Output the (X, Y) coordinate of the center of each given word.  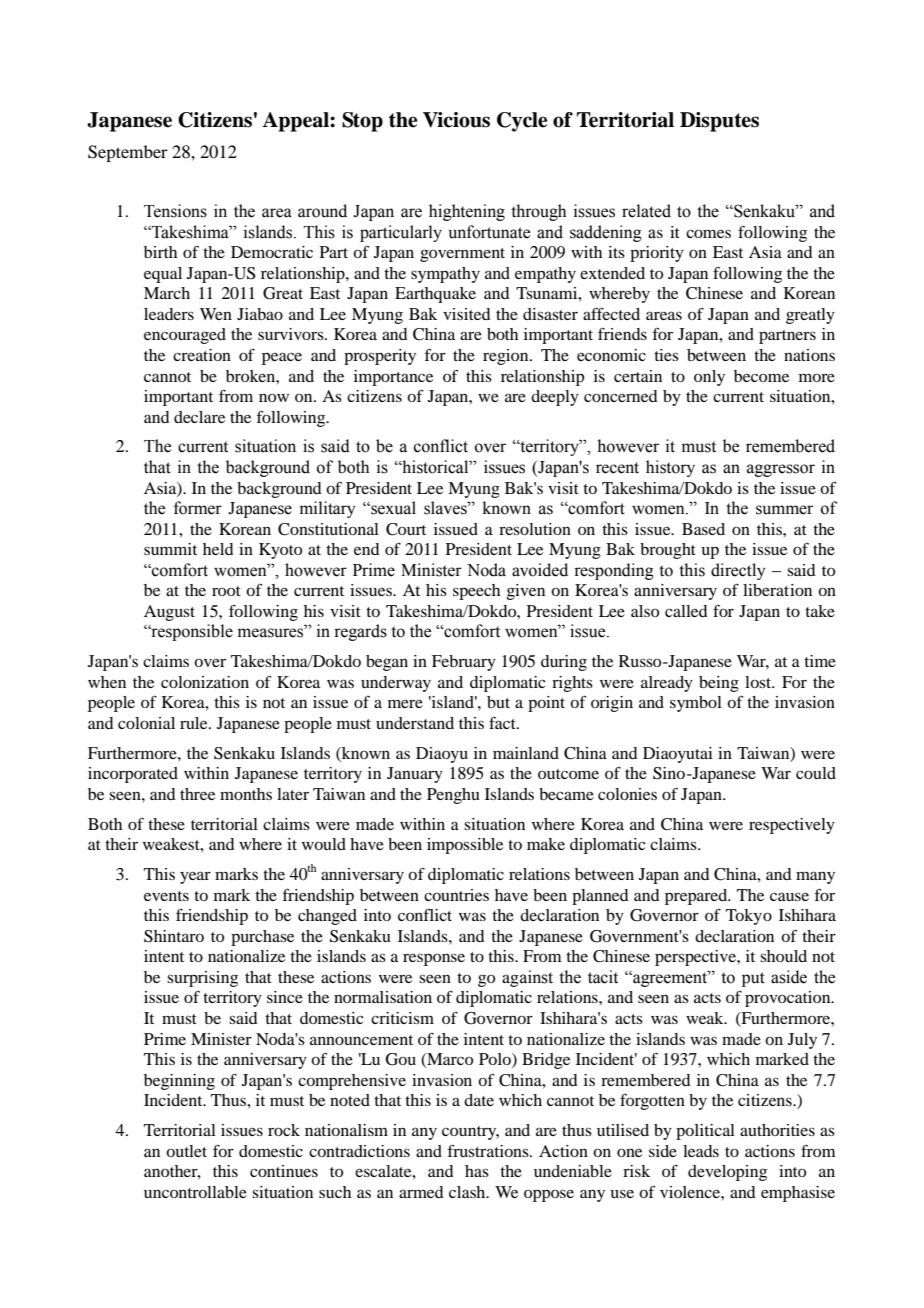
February (464, 663)
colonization (205, 682)
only (709, 378)
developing (727, 1173)
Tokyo (749, 917)
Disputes (719, 122)
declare (199, 417)
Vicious (456, 120)
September (128, 153)
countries (456, 895)
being (719, 684)
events (166, 896)
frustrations (489, 1150)
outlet (186, 1151)
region (507, 357)
